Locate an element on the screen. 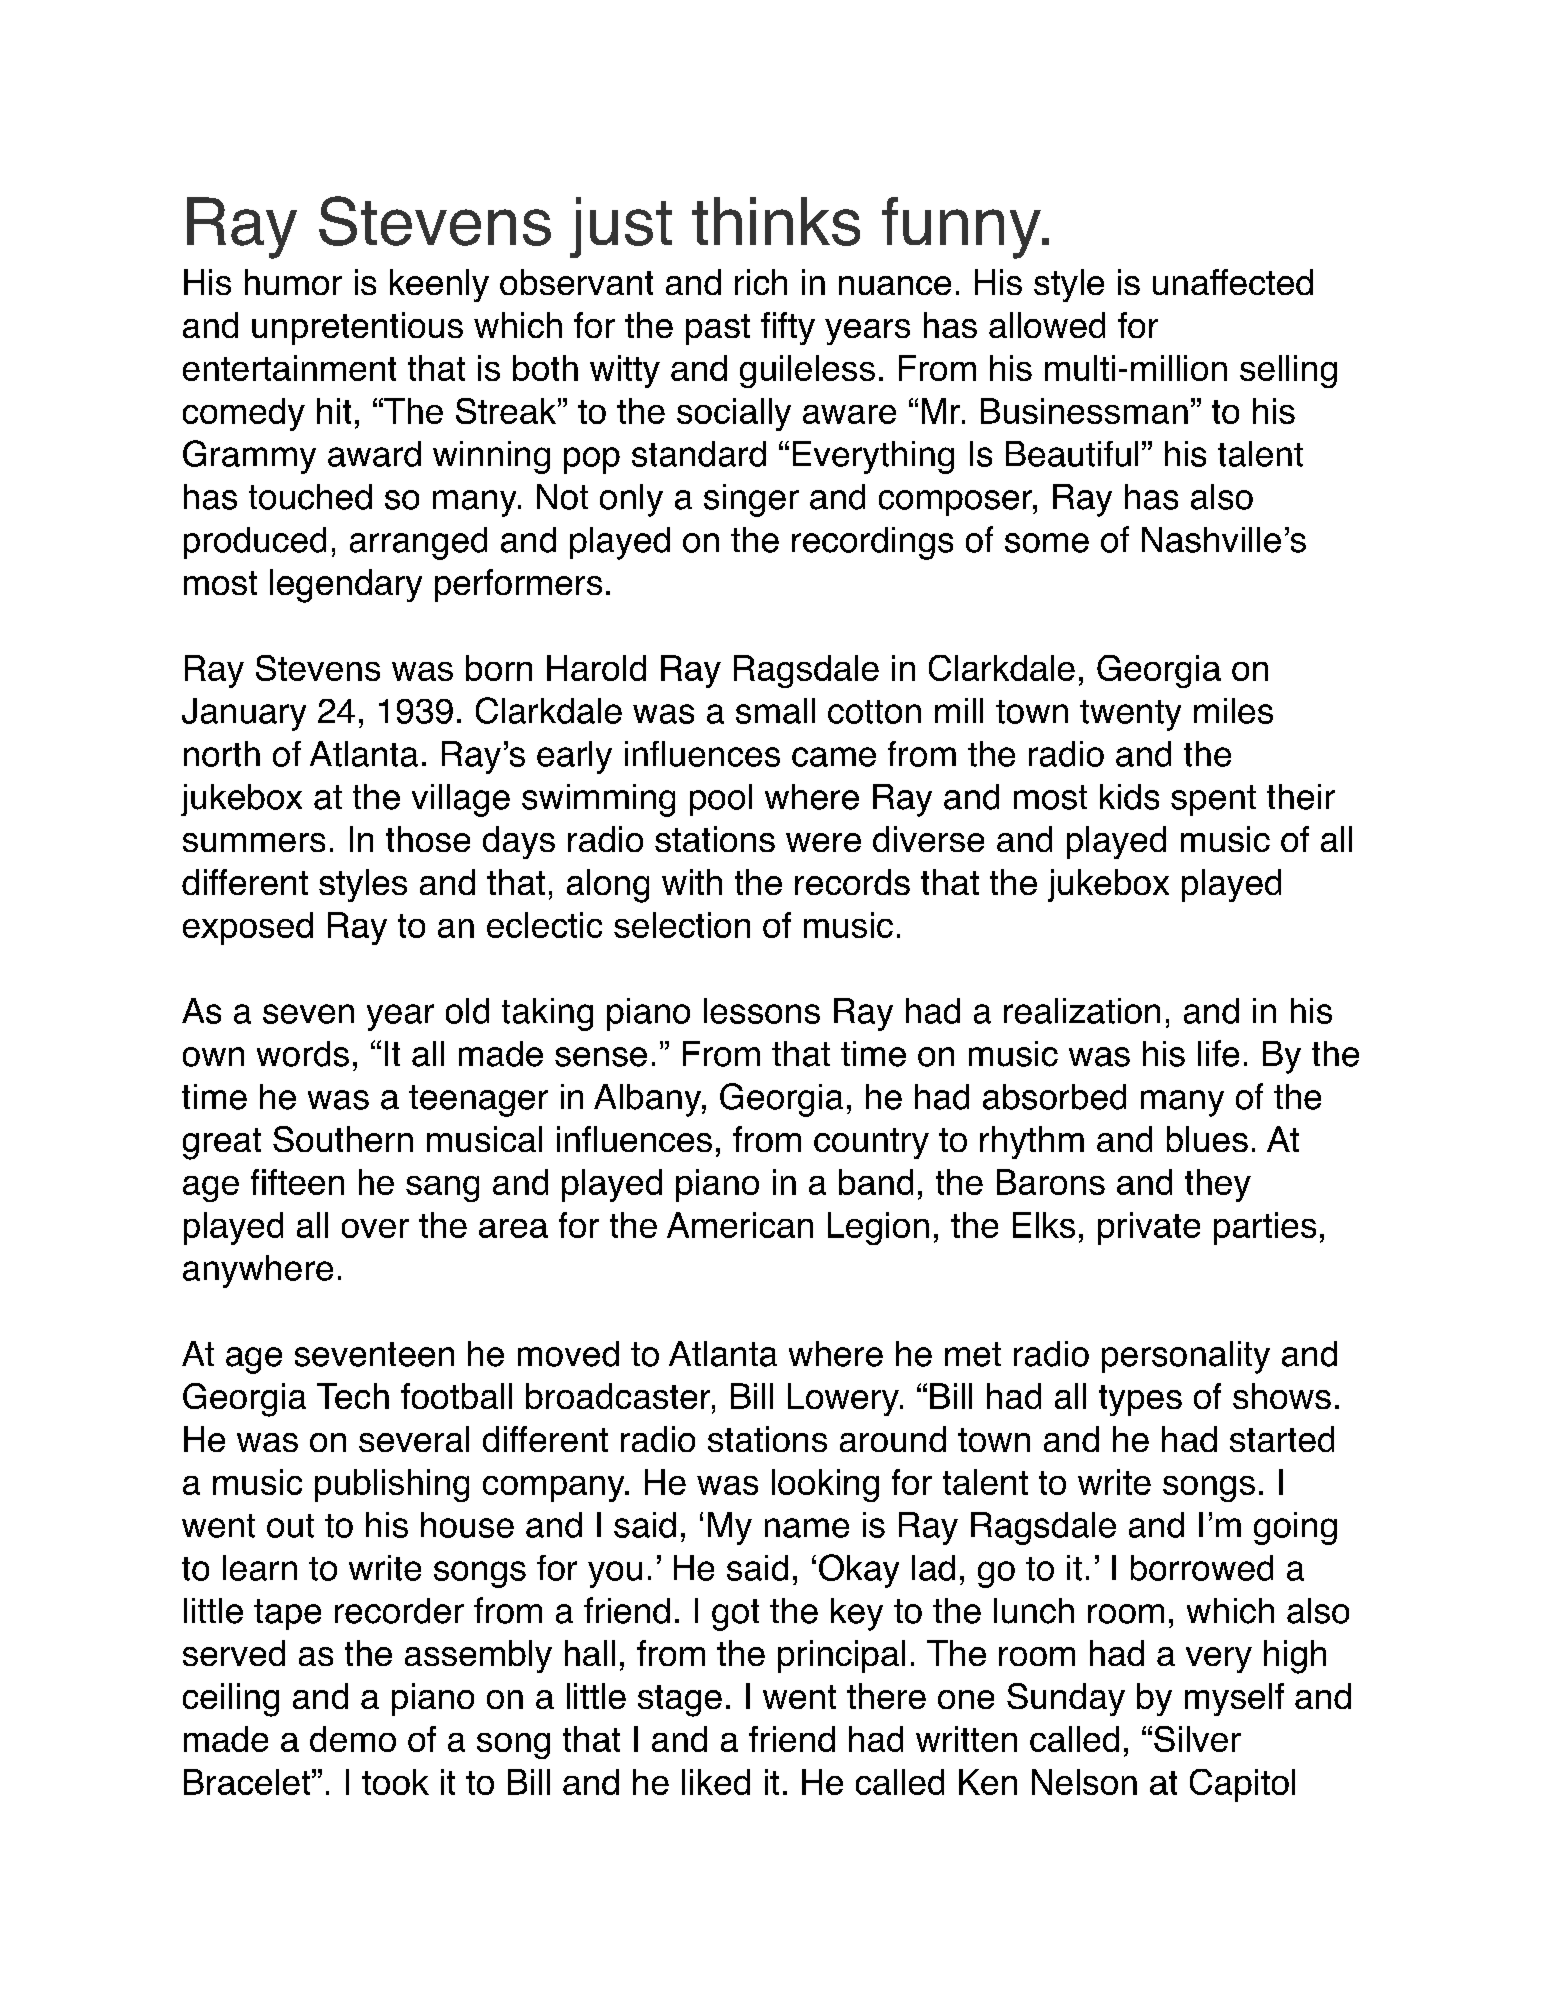 This screenshot has height=1996, width=1543. unaffected is located at coordinates (1233, 282).
